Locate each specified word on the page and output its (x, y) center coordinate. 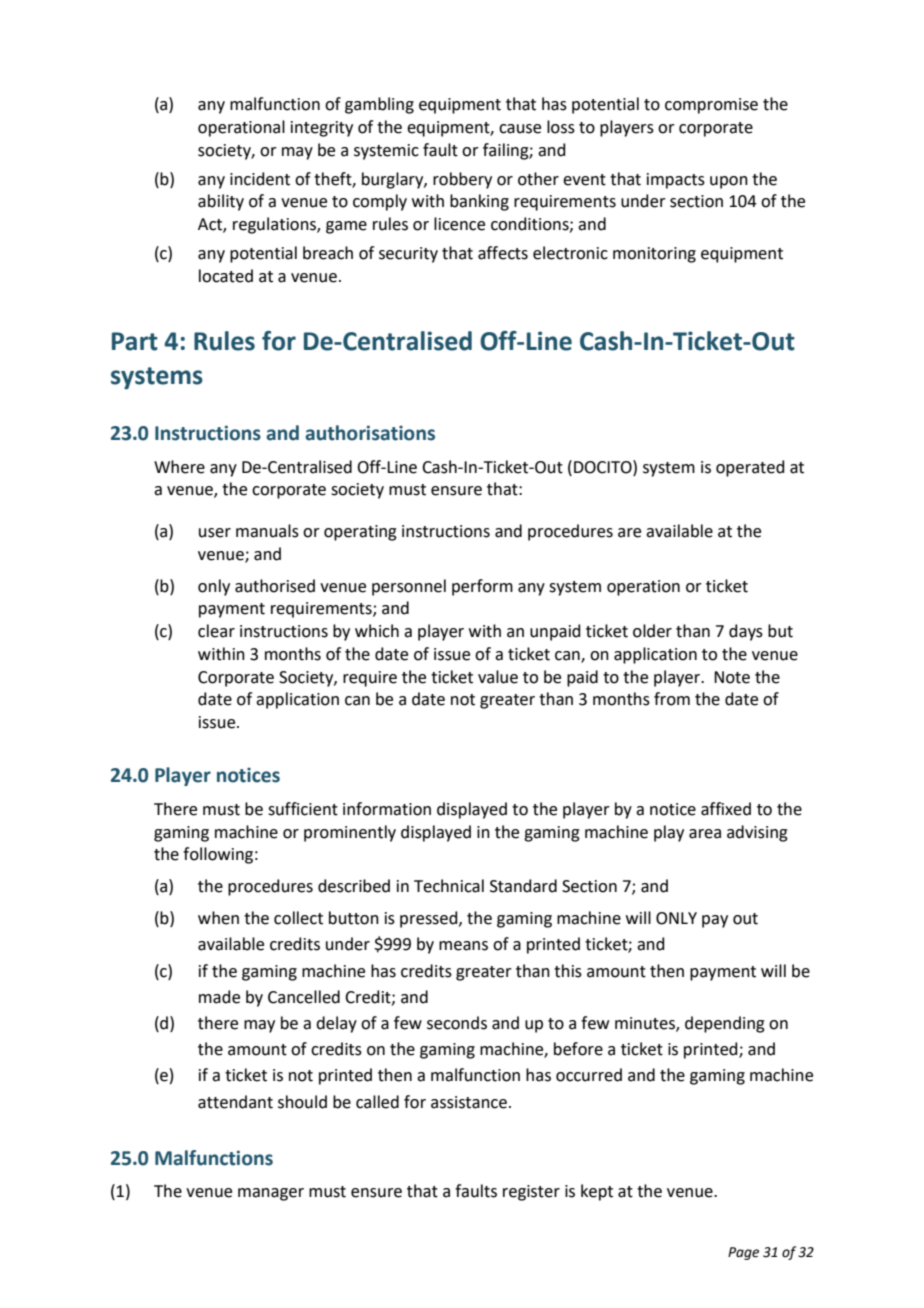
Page (743, 1253)
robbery (462, 180)
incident (260, 179)
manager (271, 1194)
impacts (676, 181)
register (531, 1193)
